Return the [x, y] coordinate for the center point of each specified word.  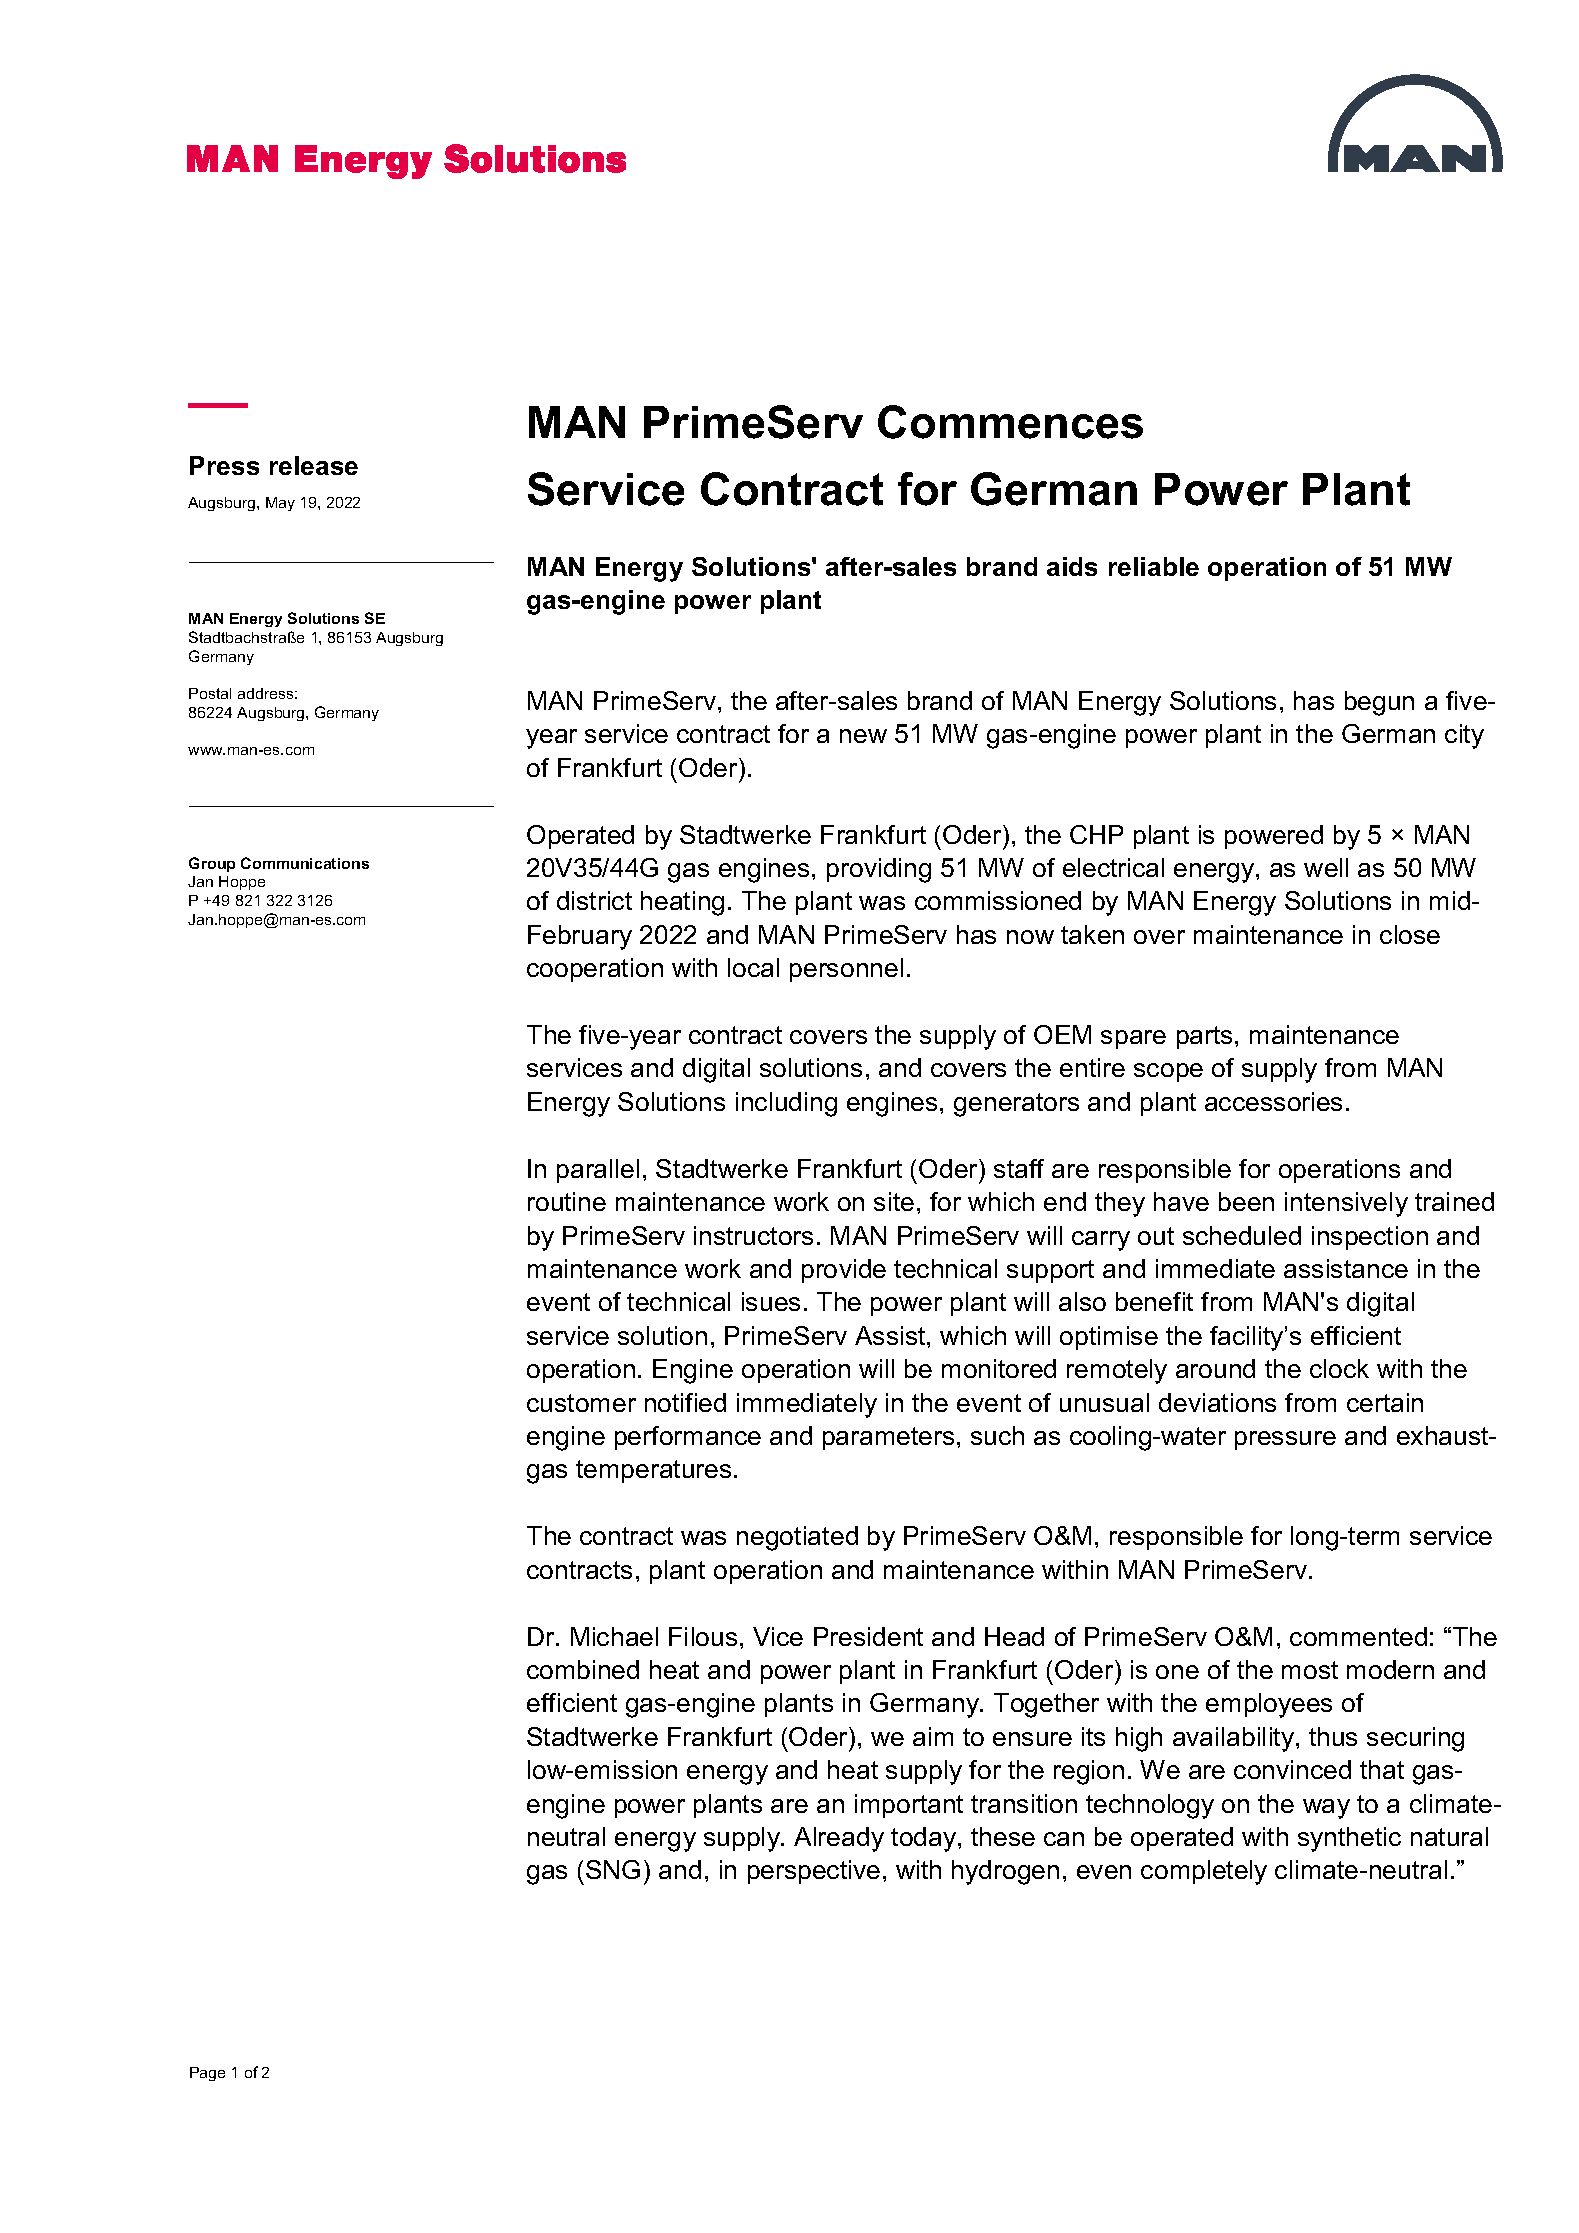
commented [1358, 1636]
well [1326, 867]
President [868, 1636]
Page [207, 2074]
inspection [1370, 1238]
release [314, 465]
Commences [1010, 422]
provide [844, 1271]
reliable [1154, 566]
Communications [305, 863]
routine [567, 1201]
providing [879, 870]
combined [583, 1669]
